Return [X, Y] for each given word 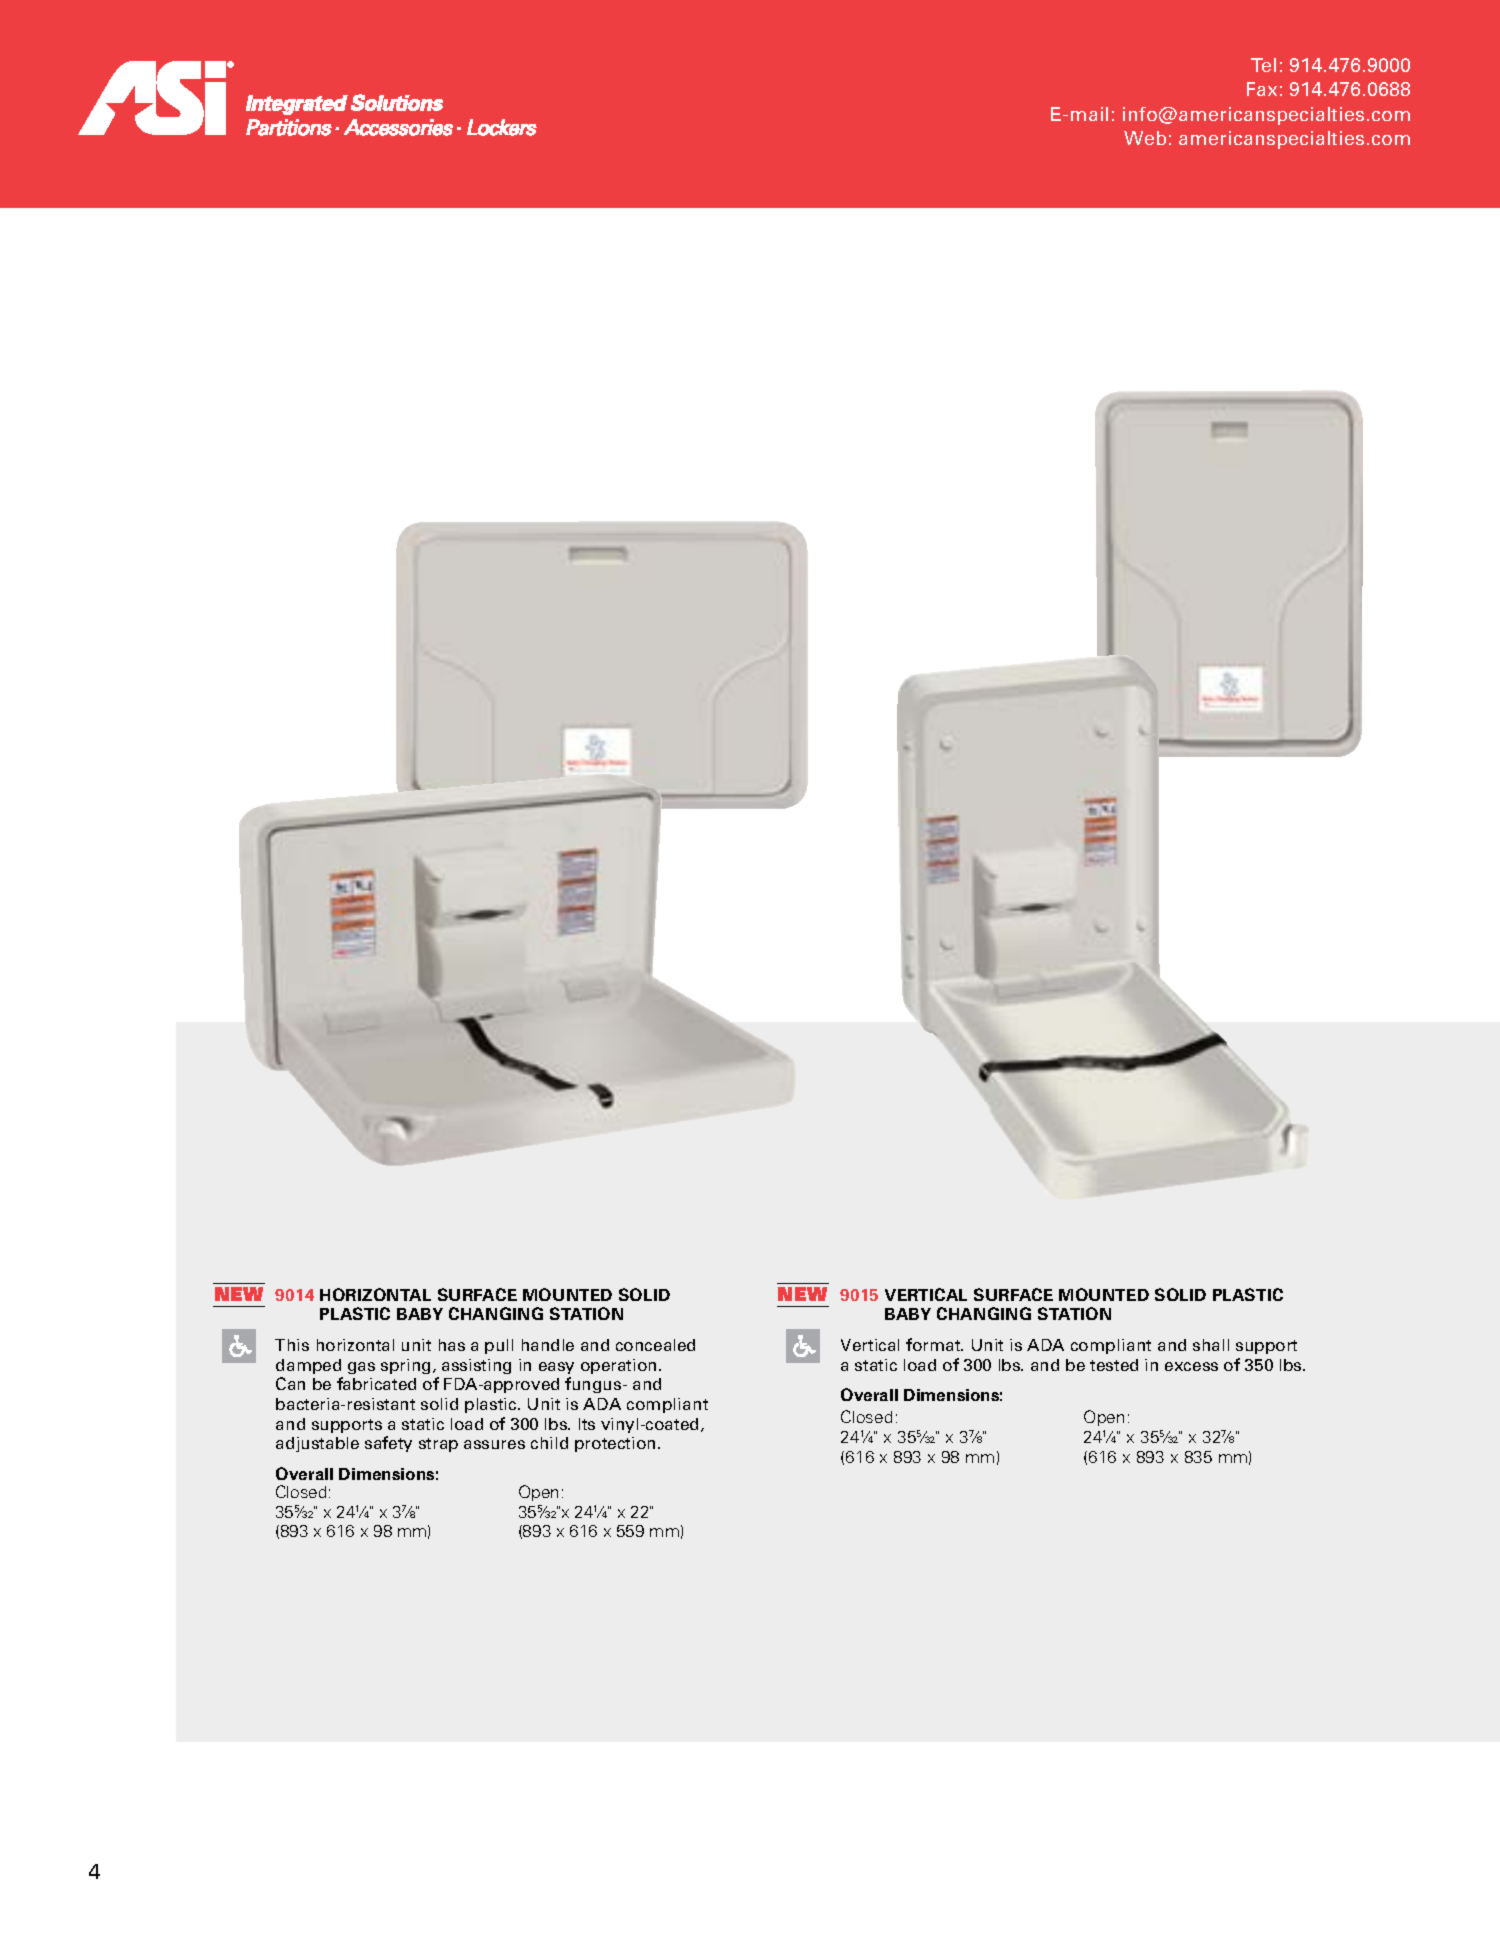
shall [1211, 1345]
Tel [1263, 65]
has [452, 1345]
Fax [1262, 89]
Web [1145, 138]
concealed [655, 1345]
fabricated [376, 1383]
